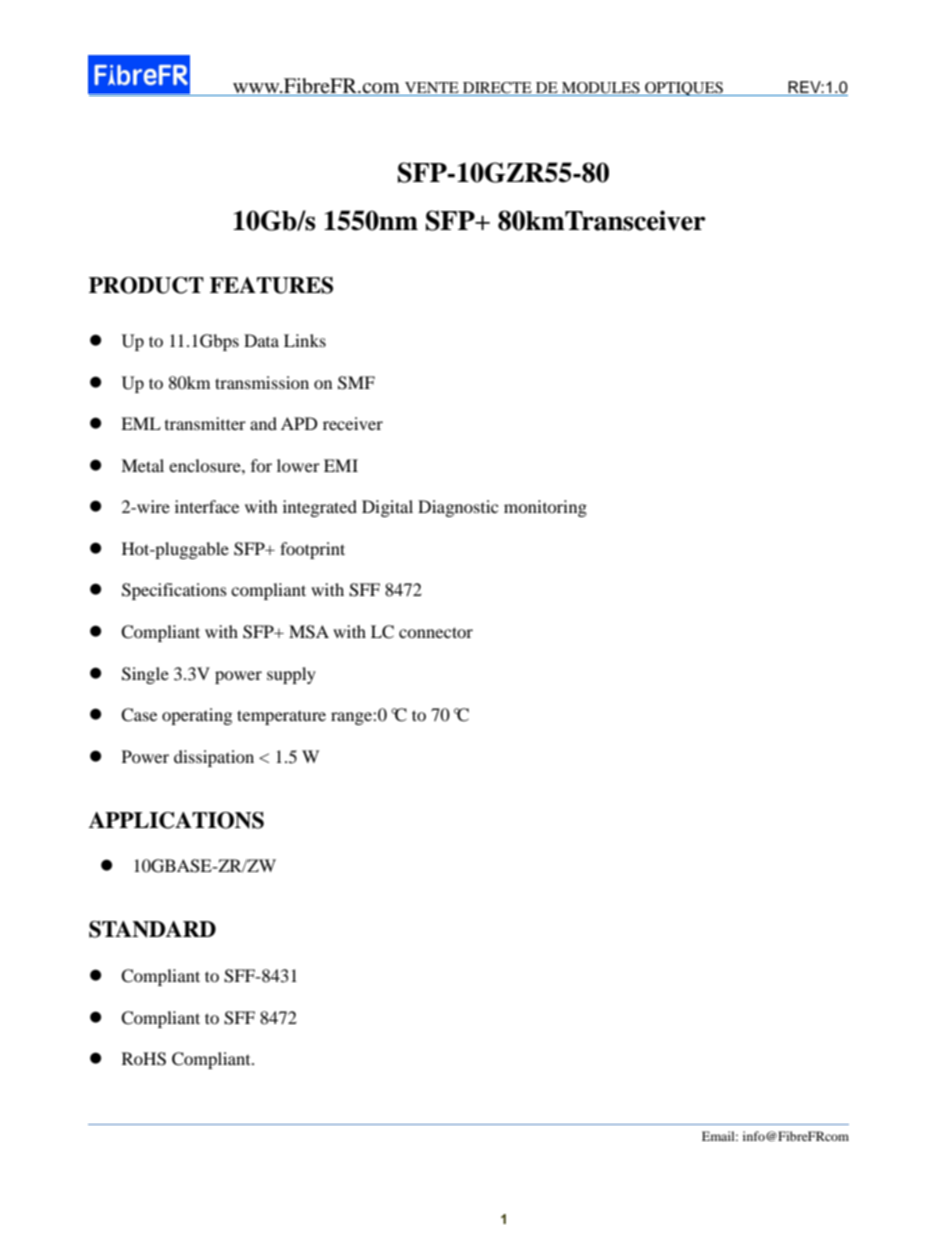 This page has height=1233, width=952. Describe the element at coordinates (146, 285) in the page. I see `PRODUCT` at that location.
